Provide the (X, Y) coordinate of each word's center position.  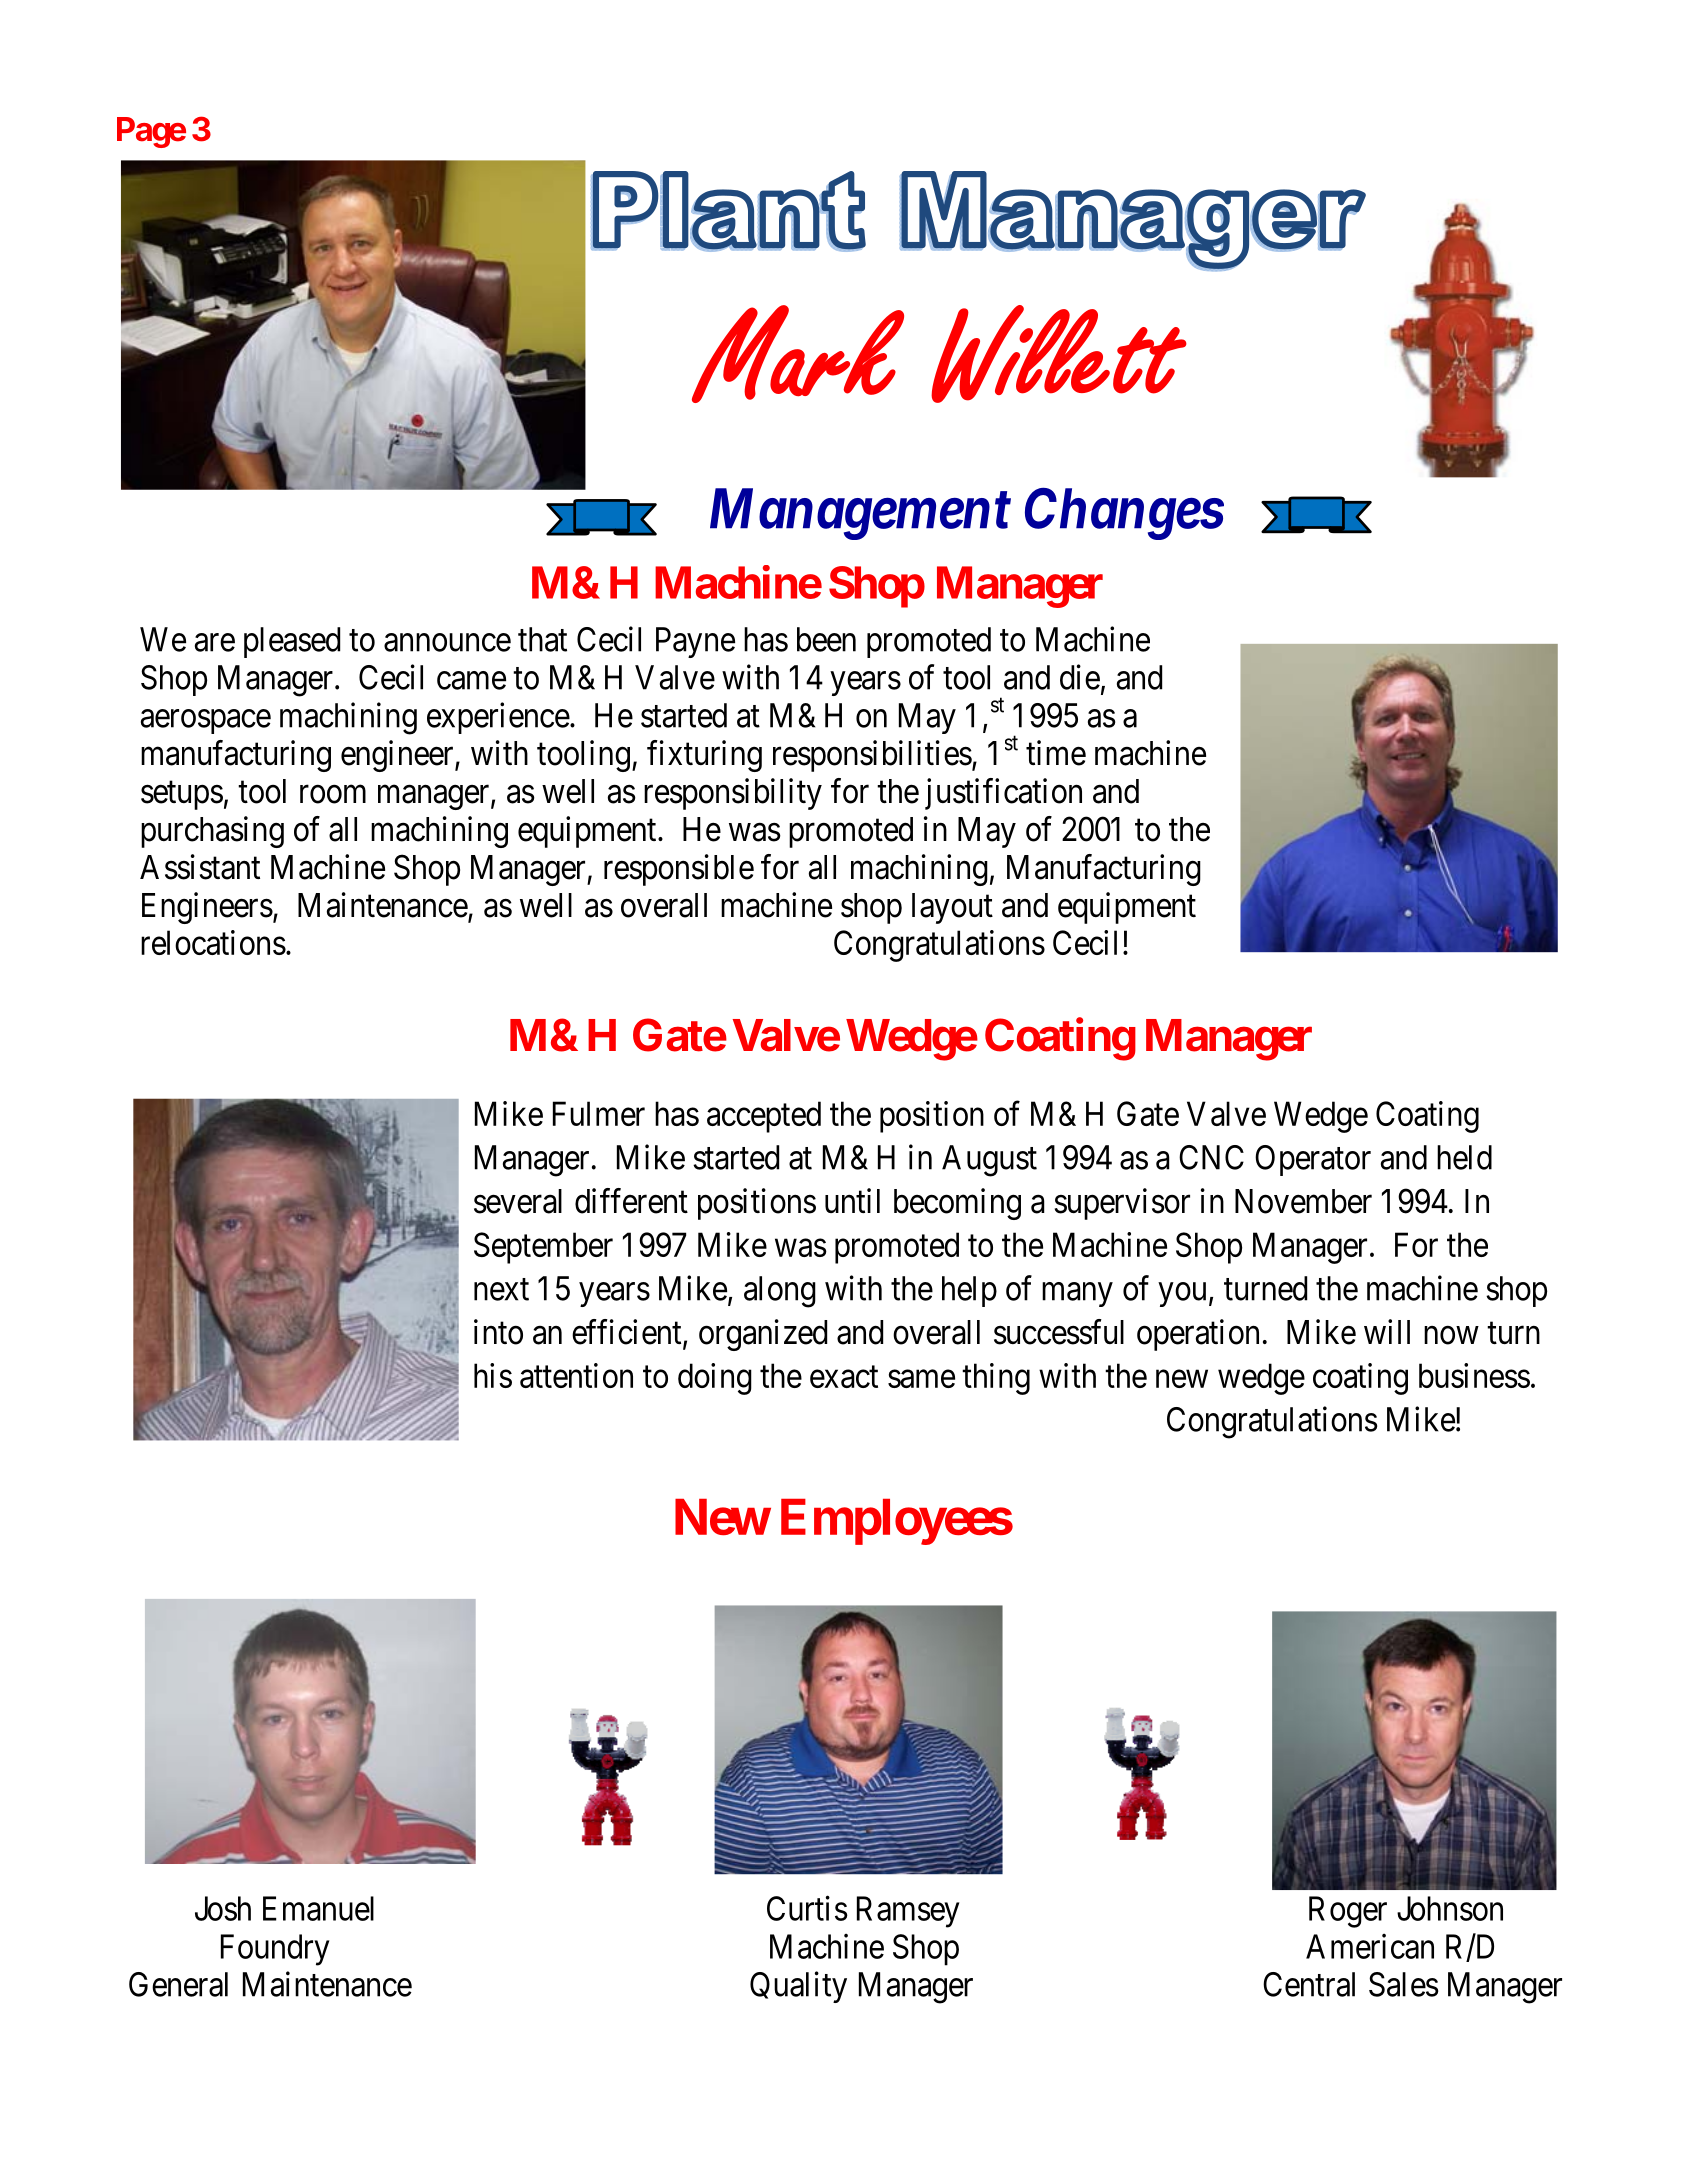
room (333, 794)
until (852, 1200)
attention (576, 1375)
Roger (1348, 1912)
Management (860, 514)
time (1056, 753)
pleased (292, 642)
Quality (798, 1987)
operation (1198, 1335)
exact (844, 1377)
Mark (798, 354)
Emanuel (318, 1908)
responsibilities (872, 756)
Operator (1313, 1160)
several (518, 1201)
